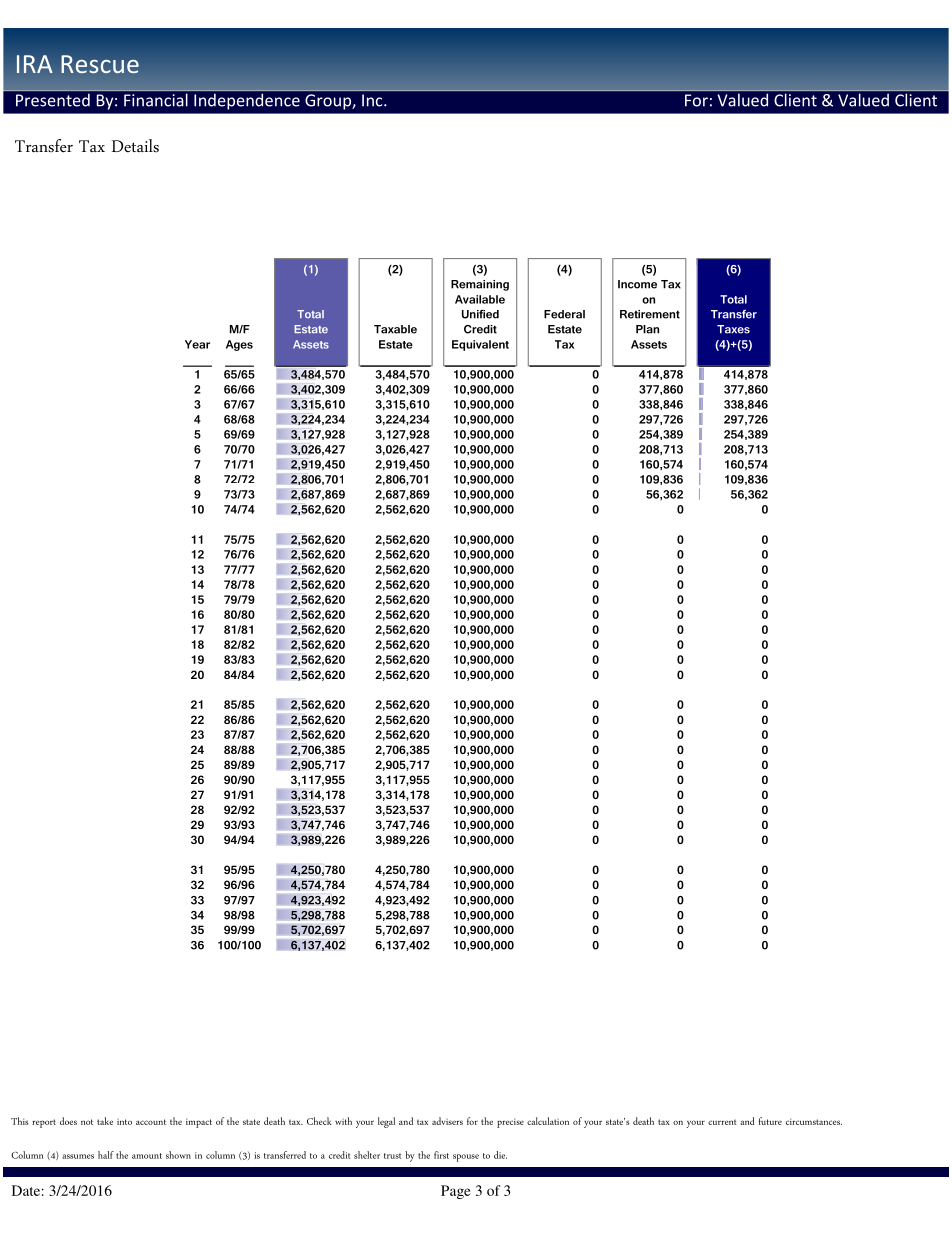  What do you see at coordinates (447, 1121) in the image?
I see `advisers` at bounding box center [447, 1121].
